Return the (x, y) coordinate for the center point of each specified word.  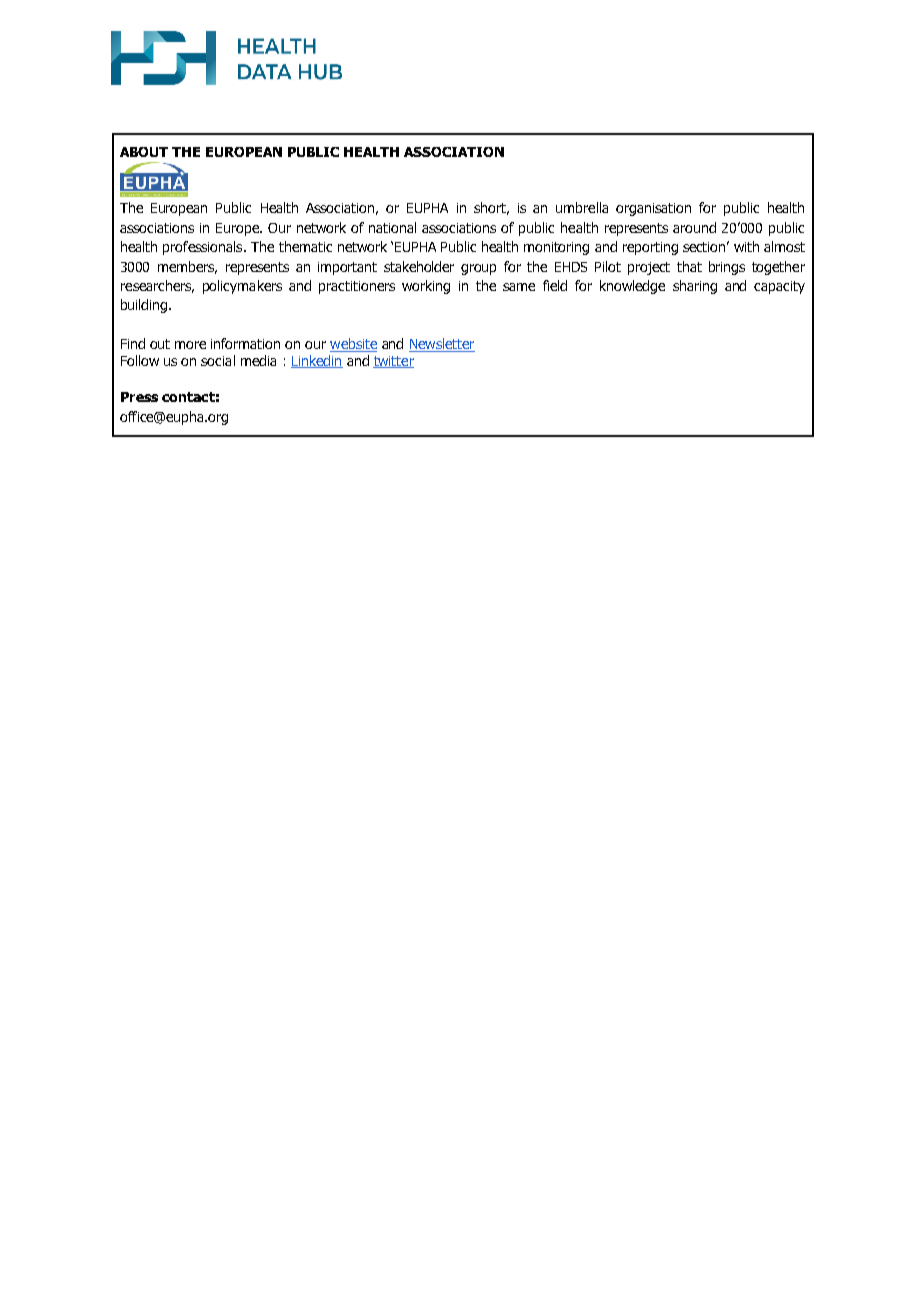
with (746, 246)
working (426, 287)
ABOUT (144, 152)
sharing (695, 287)
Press (139, 397)
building (145, 306)
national (392, 227)
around (694, 227)
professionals (204, 248)
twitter (393, 362)
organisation (653, 209)
